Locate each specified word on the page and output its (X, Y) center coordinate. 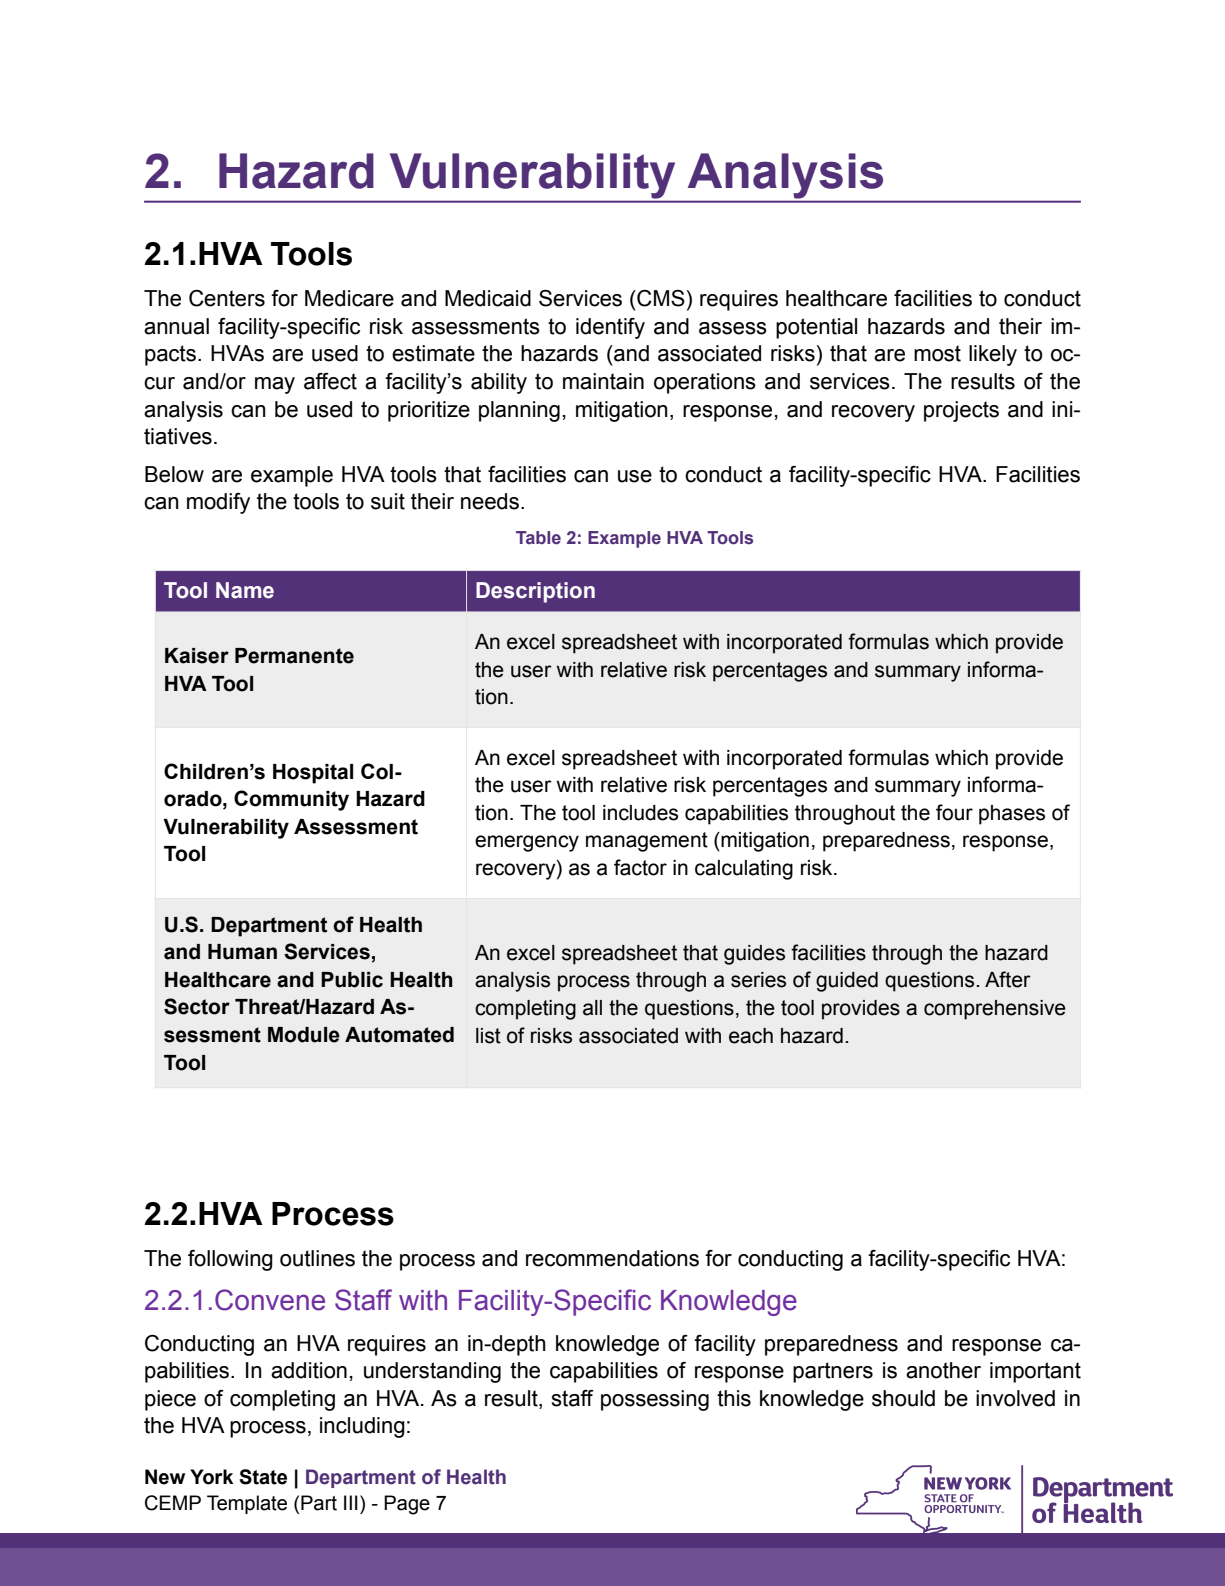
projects (961, 411)
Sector (197, 1006)
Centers (227, 298)
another (943, 1370)
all (592, 1008)
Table (538, 538)
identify (610, 328)
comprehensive (995, 1010)
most (937, 353)
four (954, 812)
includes (640, 813)
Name (245, 590)
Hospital (313, 774)
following (230, 1260)
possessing (655, 1400)
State (263, 1477)
